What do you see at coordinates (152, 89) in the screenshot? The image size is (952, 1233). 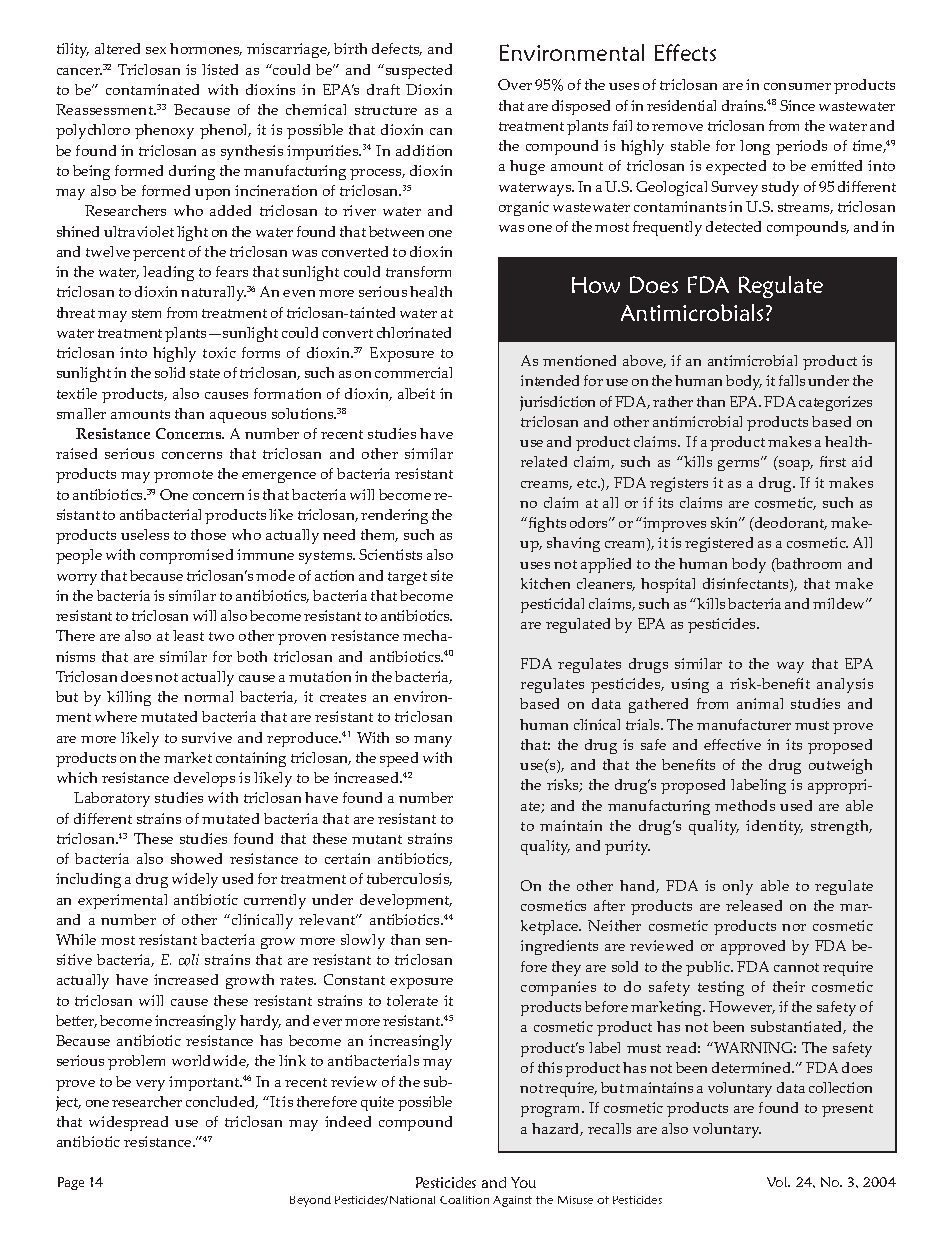 I see `contaminated` at bounding box center [152, 89].
